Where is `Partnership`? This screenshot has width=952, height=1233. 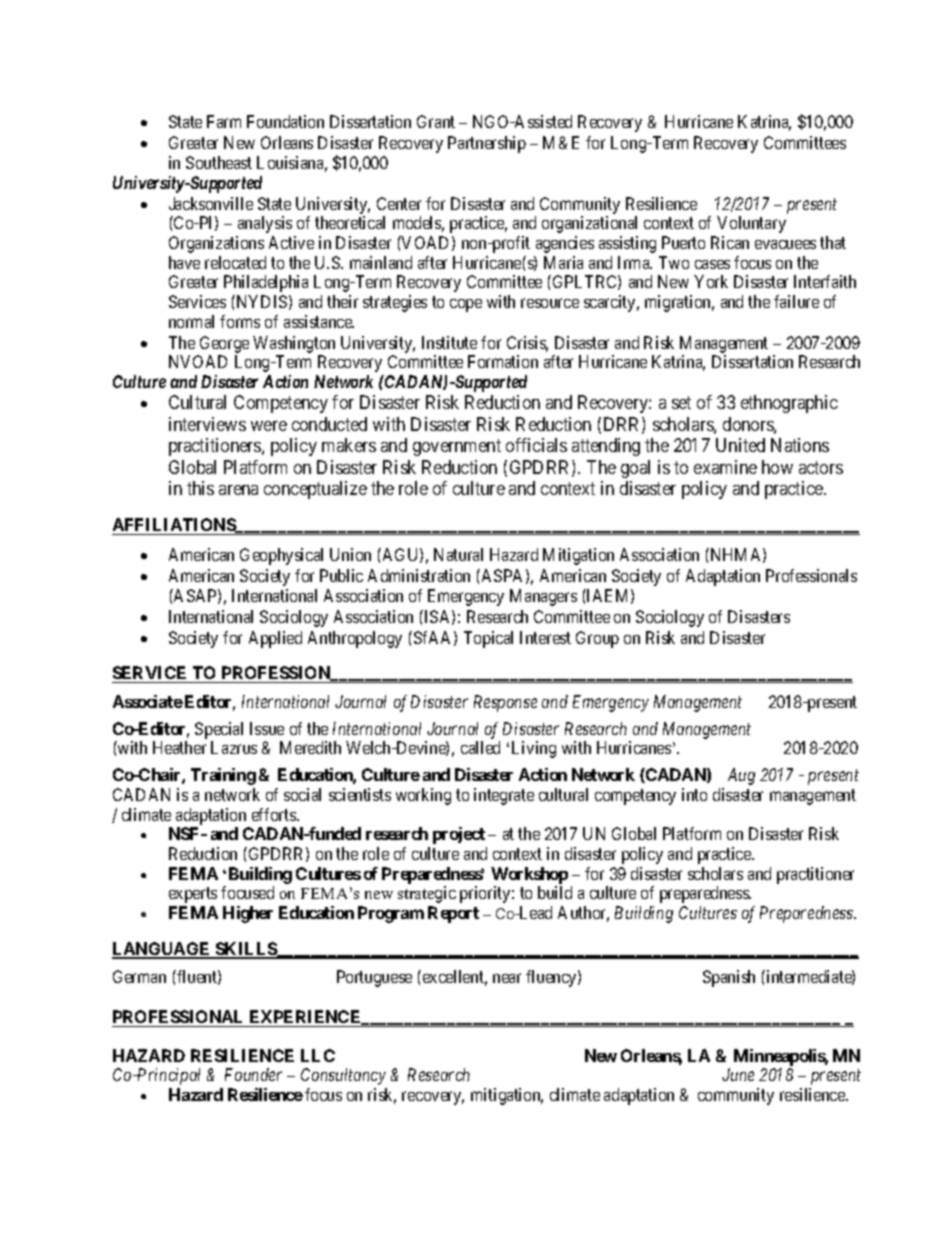 Partnership is located at coordinates (487, 144).
